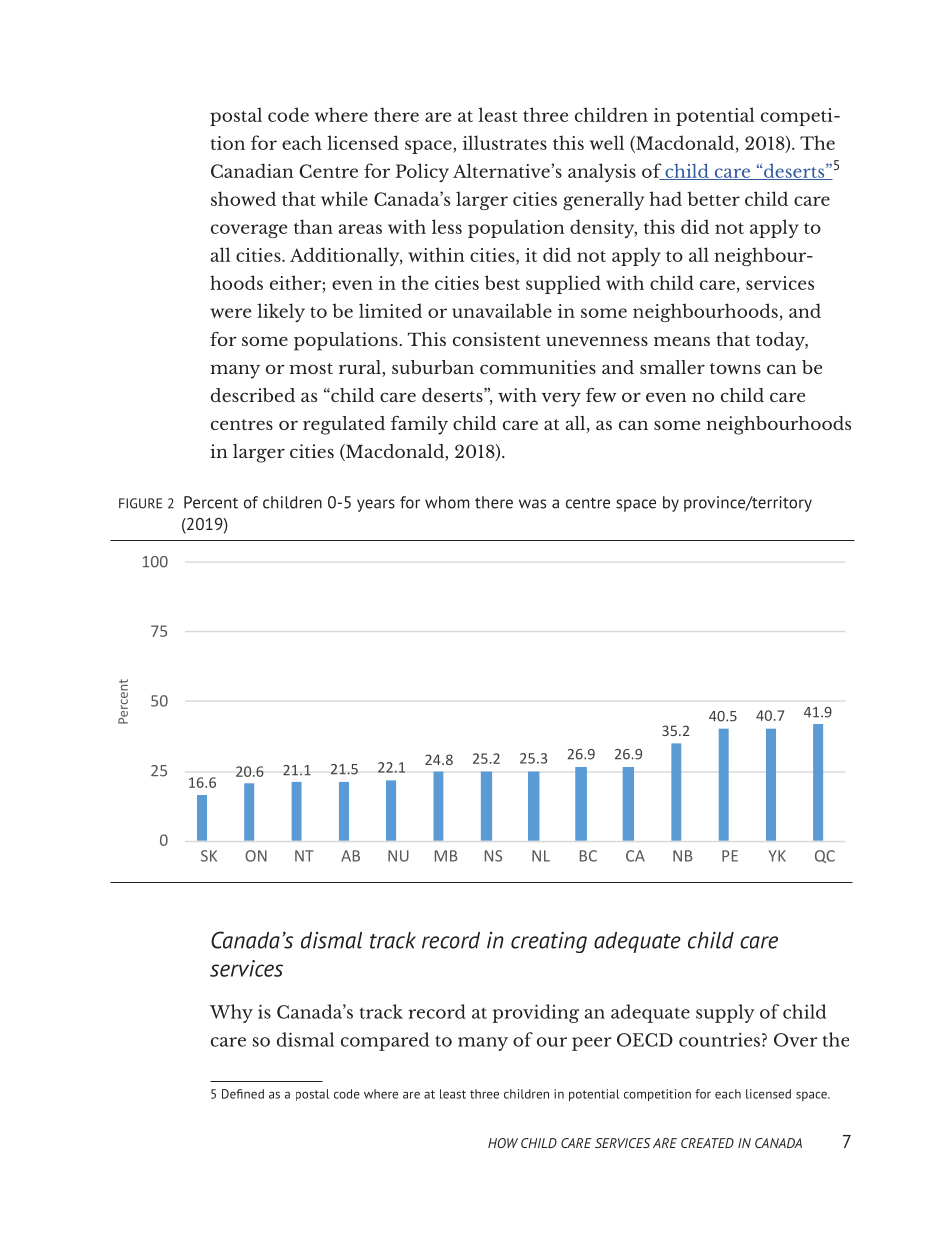 This screenshot has height=1233, width=952. I want to click on Policy, so click(422, 172).
